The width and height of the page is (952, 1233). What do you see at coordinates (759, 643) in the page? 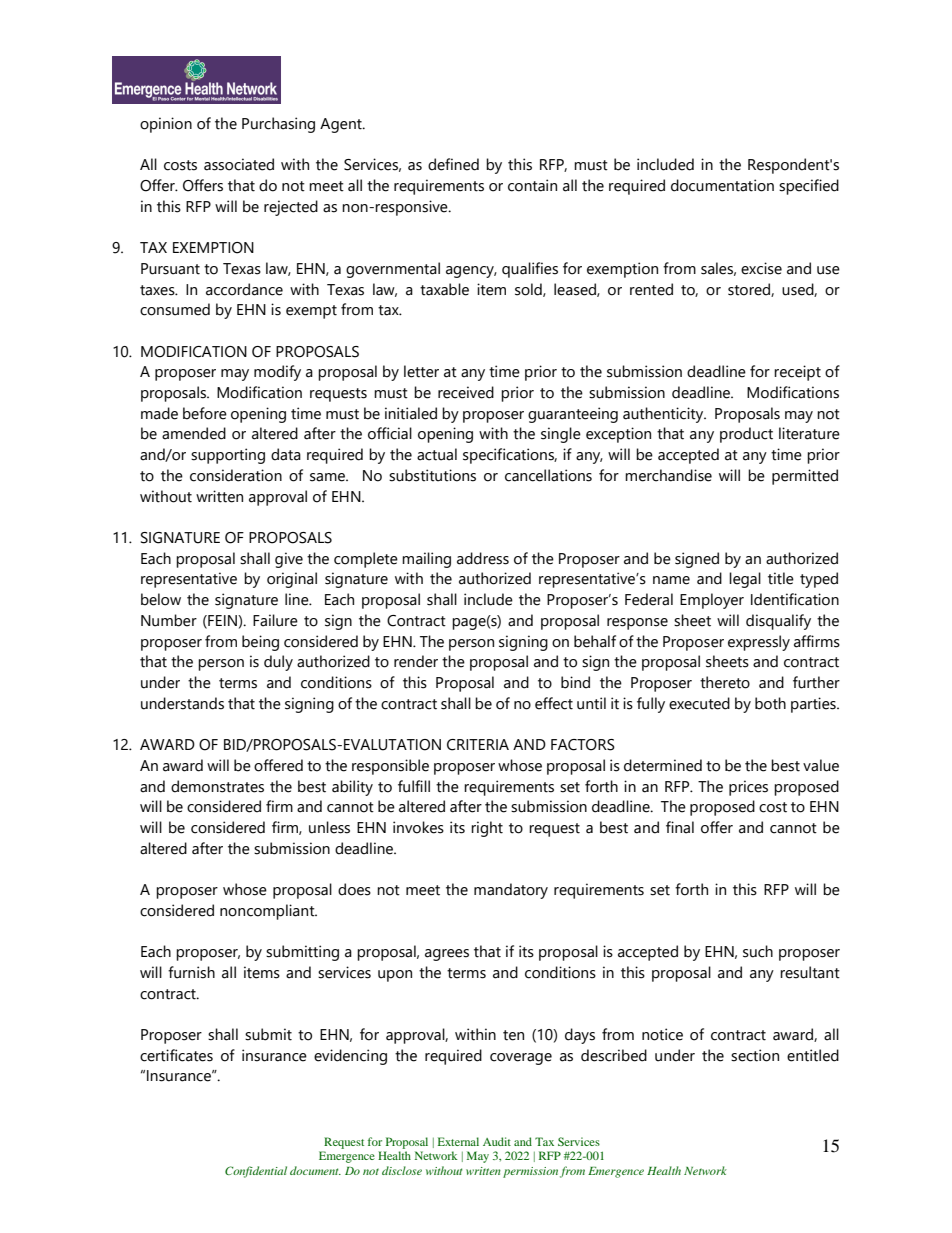
I see `expressly` at bounding box center [759, 643].
